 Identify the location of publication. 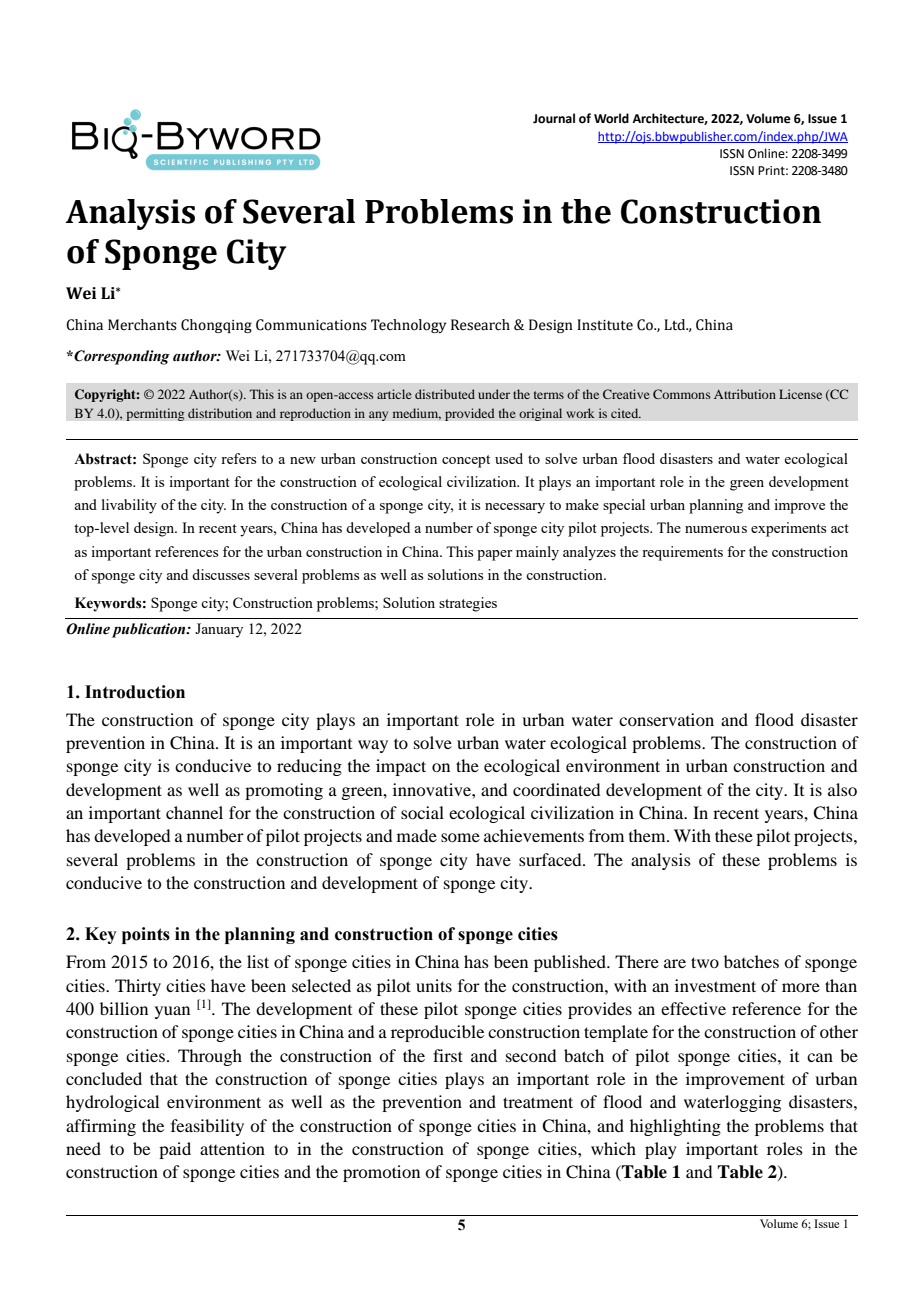
(150, 630).
